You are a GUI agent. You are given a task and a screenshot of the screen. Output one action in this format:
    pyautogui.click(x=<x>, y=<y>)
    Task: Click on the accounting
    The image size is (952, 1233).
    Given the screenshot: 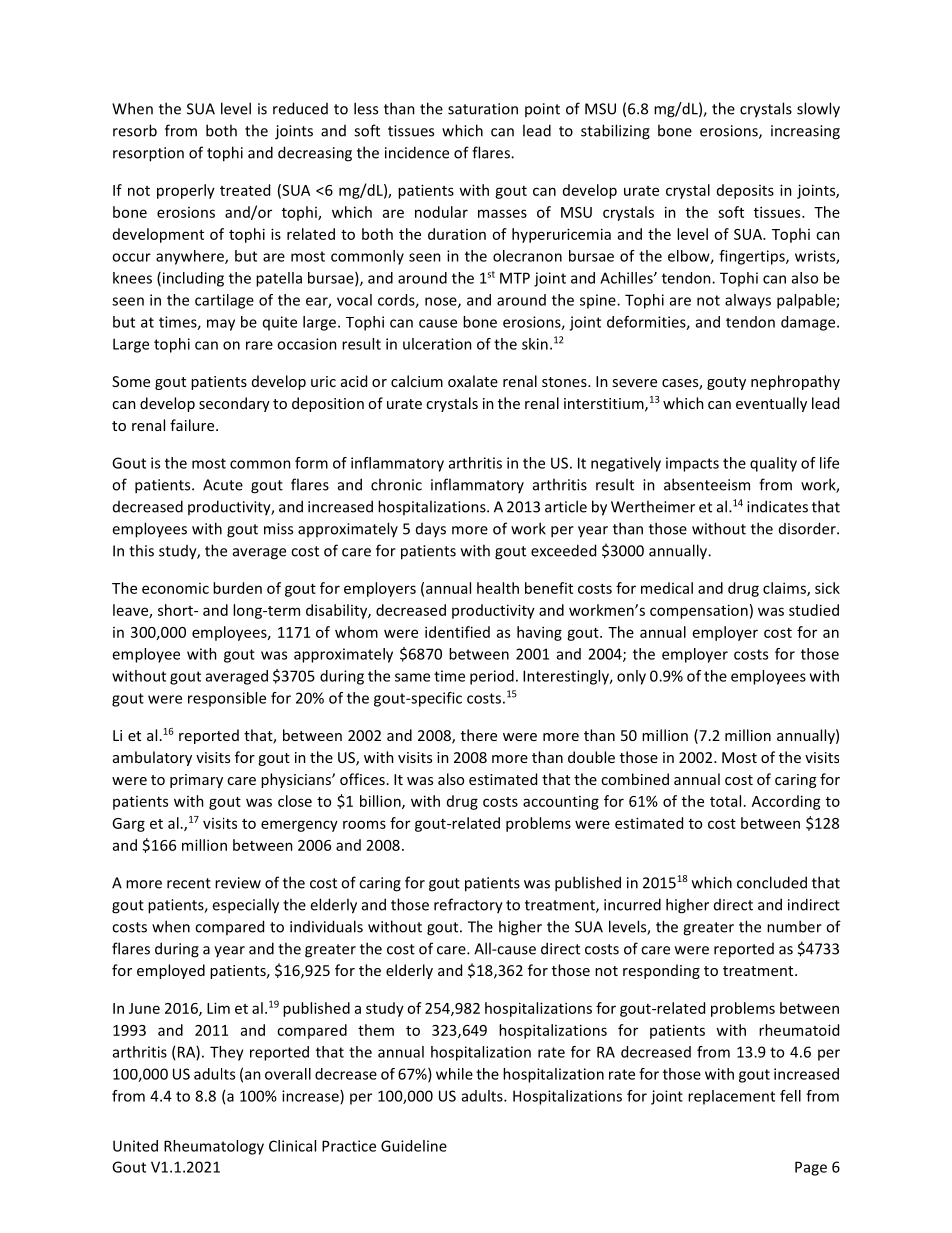 What is the action you would take?
    pyautogui.click(x=561, y=803)
